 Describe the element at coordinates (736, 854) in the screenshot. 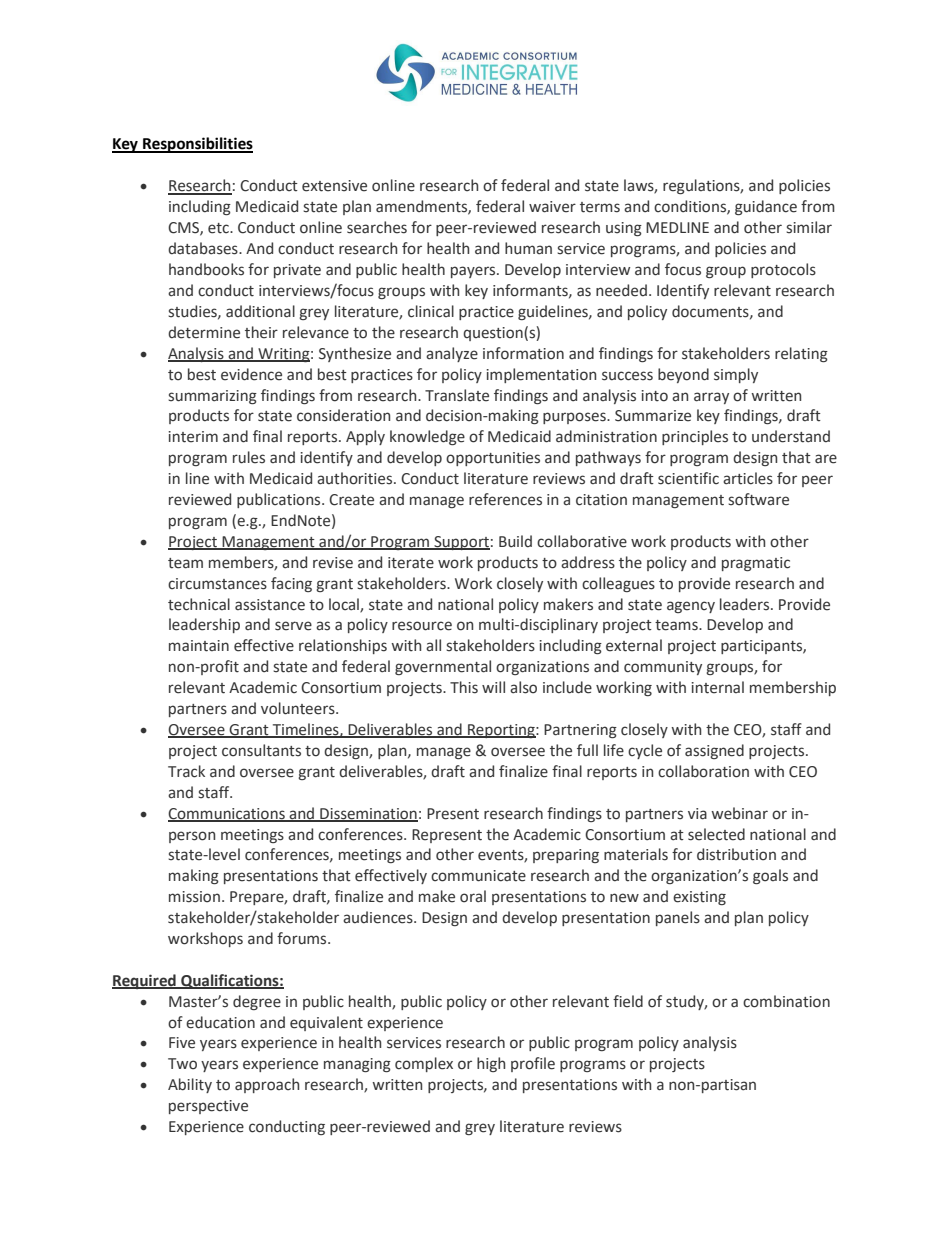

I see `distribution` at that location.
